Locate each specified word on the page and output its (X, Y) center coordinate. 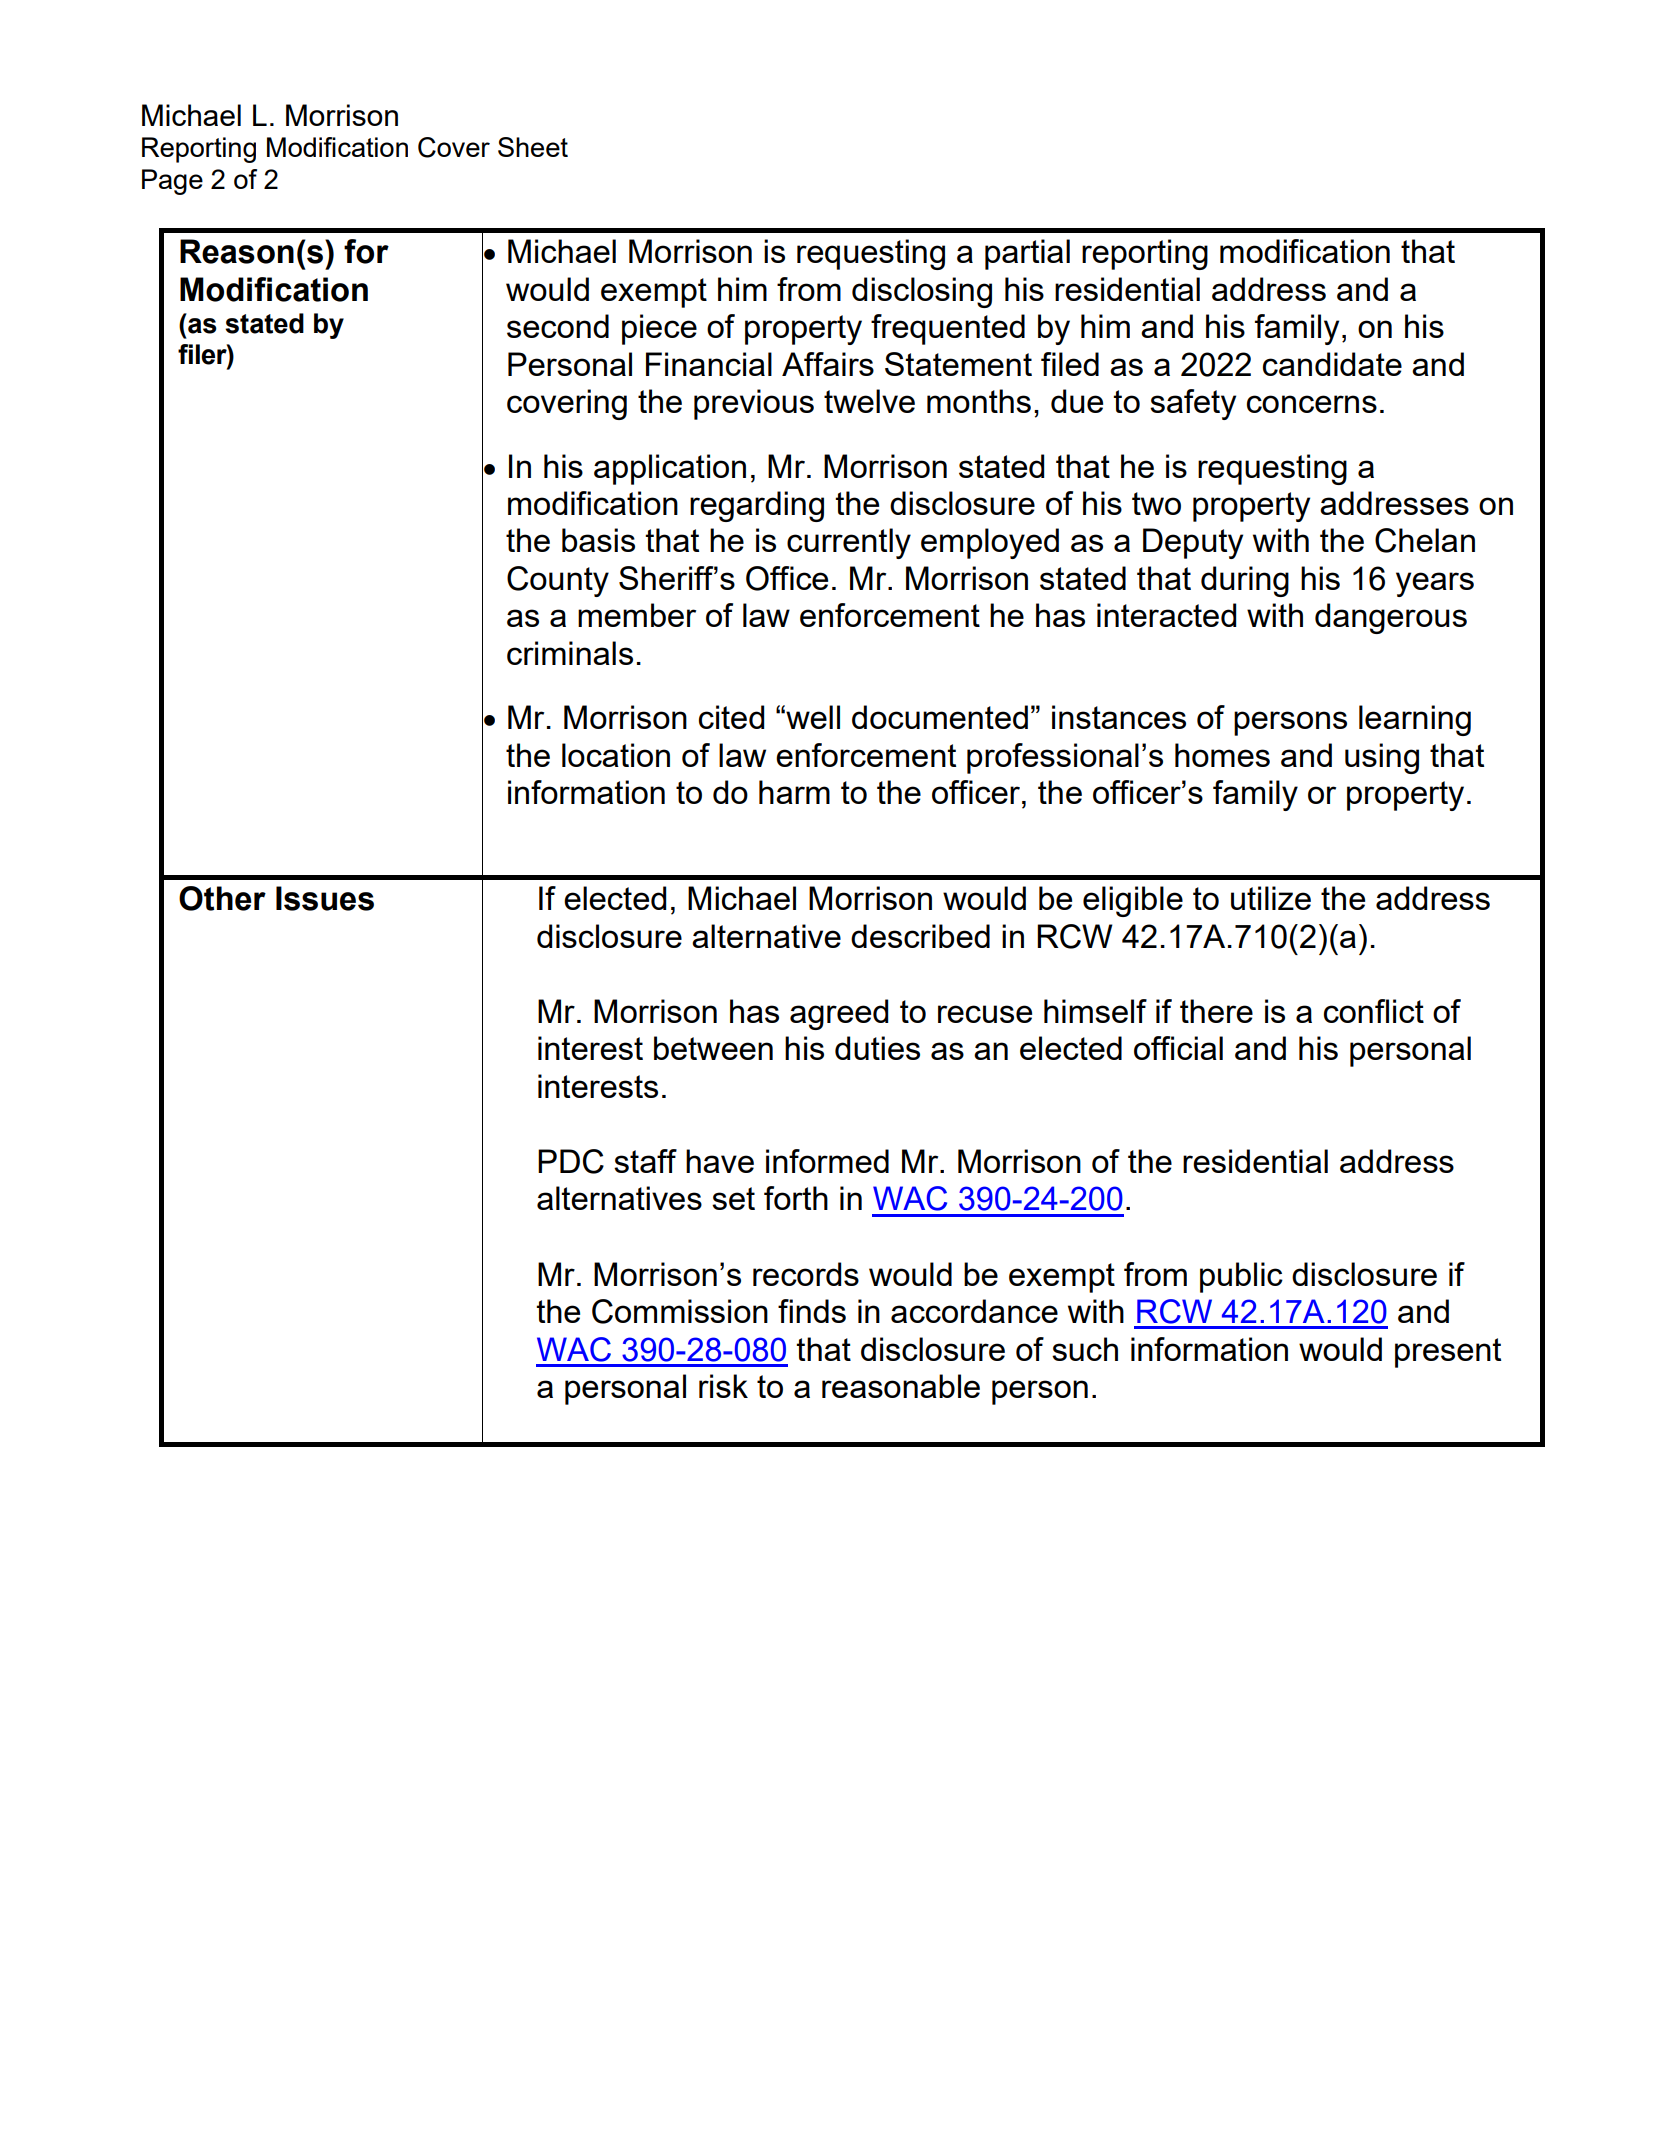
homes (1222, 755)
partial (1027, 254)
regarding (757, 506)
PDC (571, 1161)
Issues (325, 898)
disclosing (922, 292)
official (1178, 1048)
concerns (1312, 404)
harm (794, 792)
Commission (680, 1311)
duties (877, 1048)
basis (598, 540)
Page (172, 182)
